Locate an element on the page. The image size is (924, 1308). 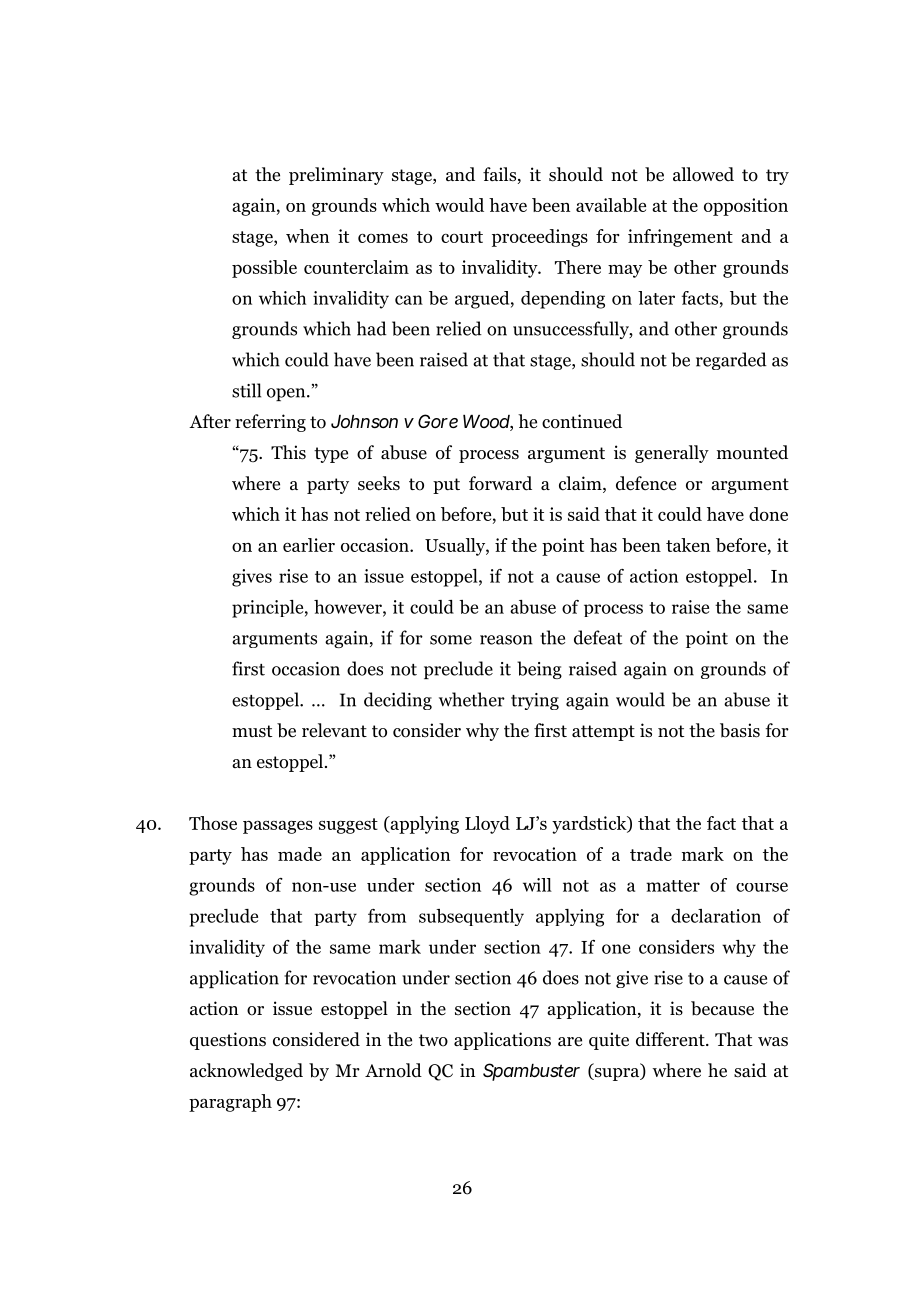
acknowledged is located at coordinates (246, 1072).
